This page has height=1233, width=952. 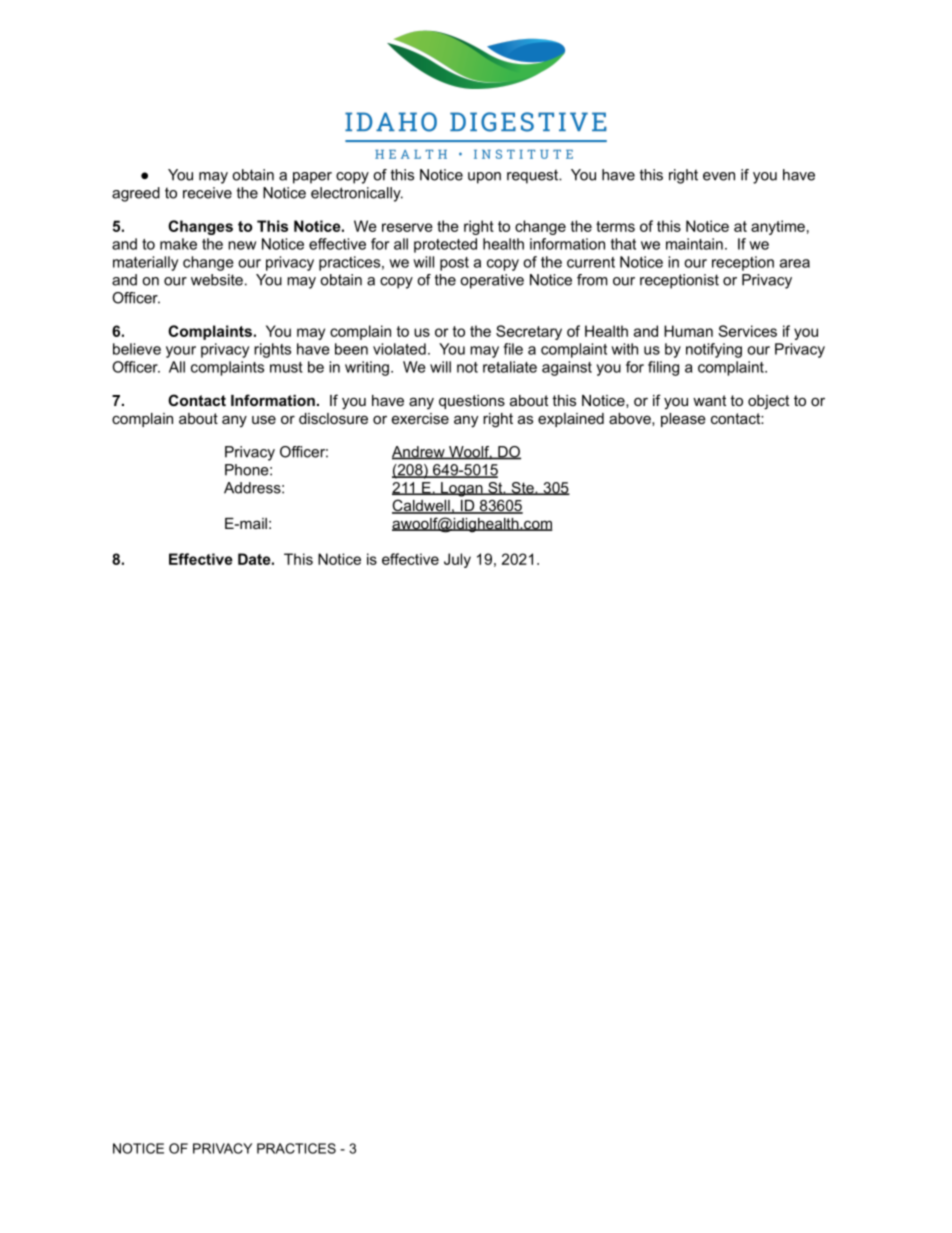 I want to click on use, so click(x=264, y=419).
